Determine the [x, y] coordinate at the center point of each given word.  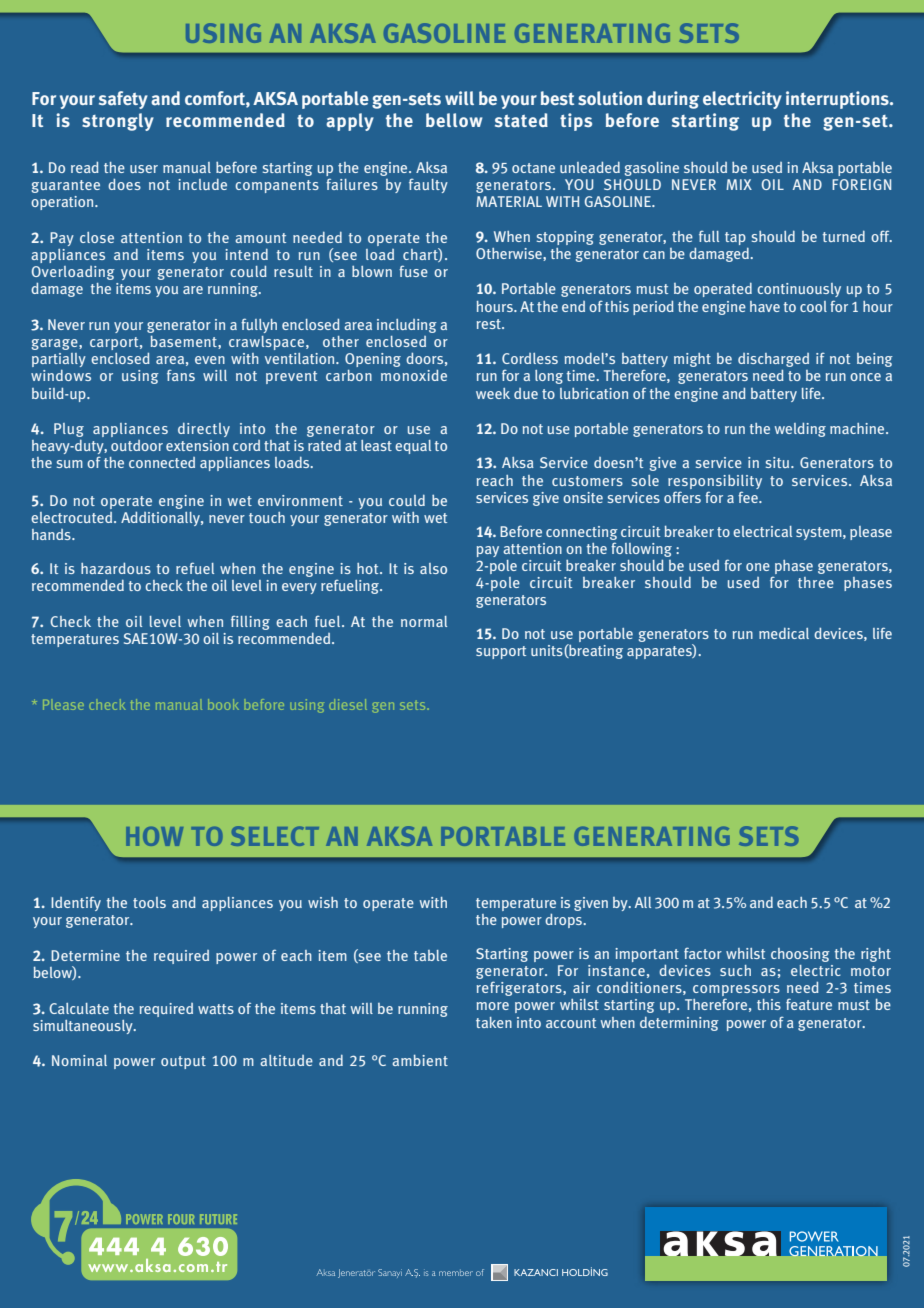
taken [494, 1022]
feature [809, 1004]
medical [784, 633]
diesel [348, 704]
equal [413, 447]
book [223, 704]
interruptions [838, 100]
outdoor [137, 445]
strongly [118, 122]
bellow [454, 120]
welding [800, 430]
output [183, 1062]
